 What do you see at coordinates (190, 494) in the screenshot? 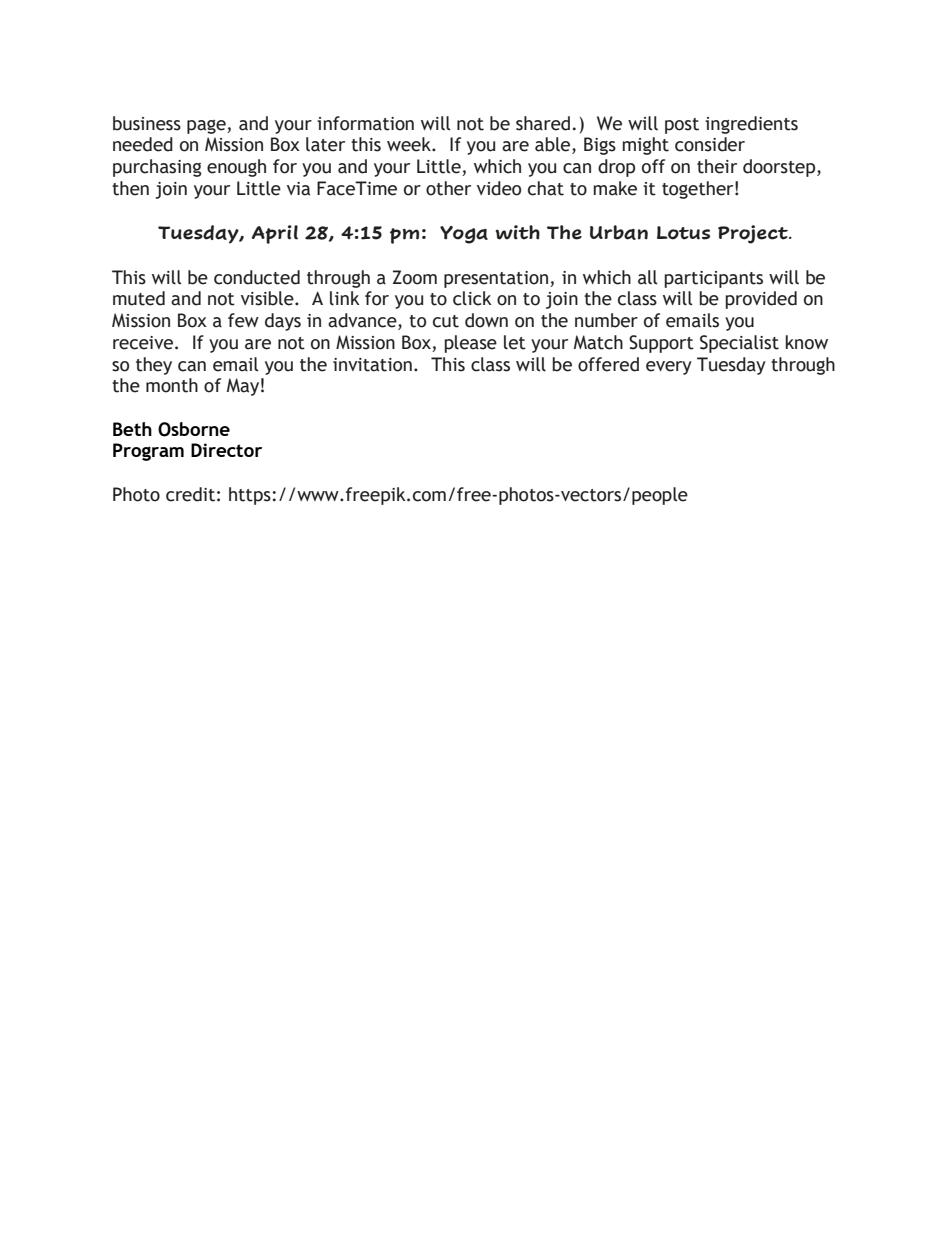
I see `credit` at bounding box center [190, 494].
